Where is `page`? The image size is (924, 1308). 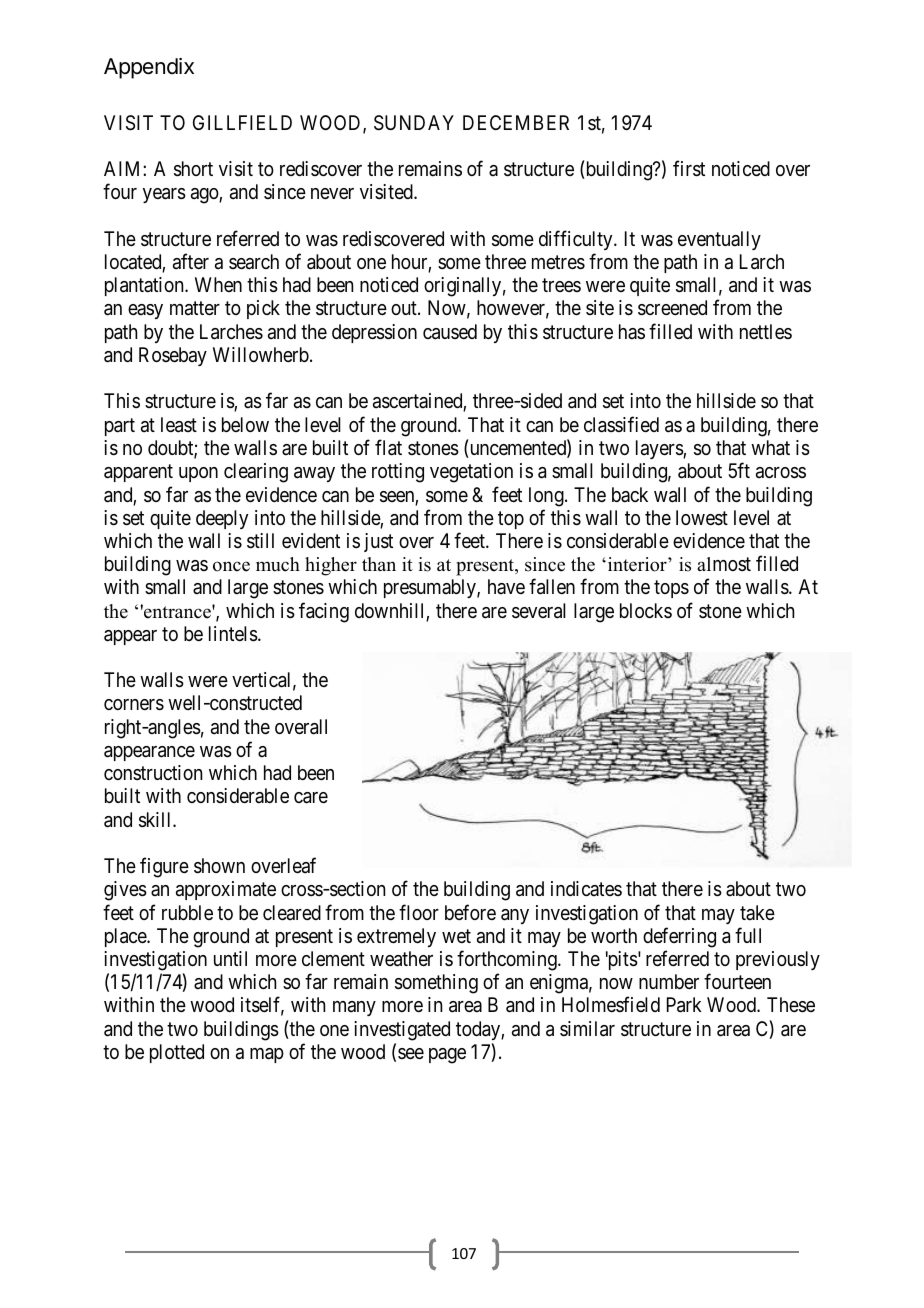
page is located at coordinates (447, 1056).
